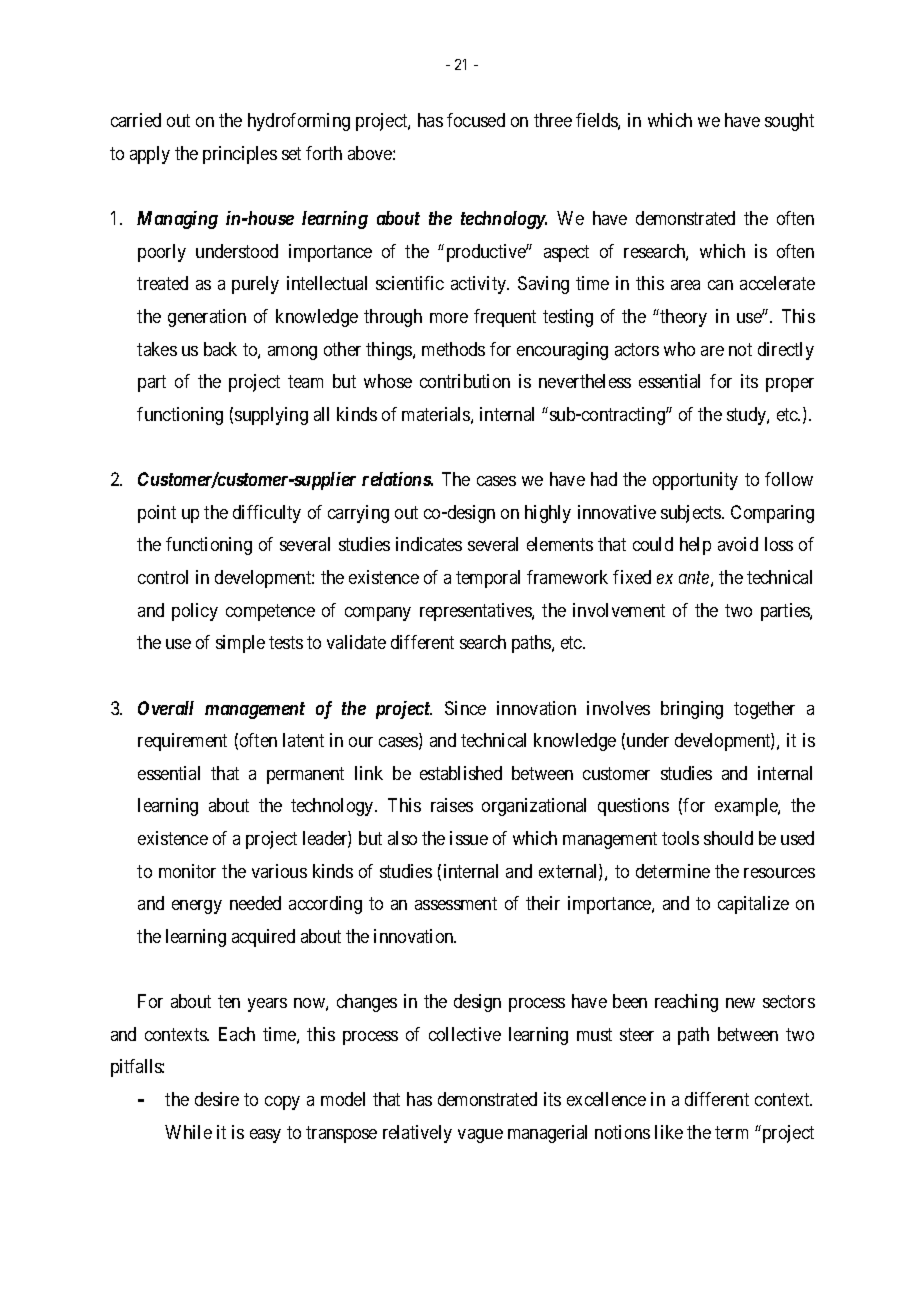 The width and height of the document is (924, 1308). What do you see at coordinates (789, 122) in the document?
I see `sought` at bounding box center [789, 122].
